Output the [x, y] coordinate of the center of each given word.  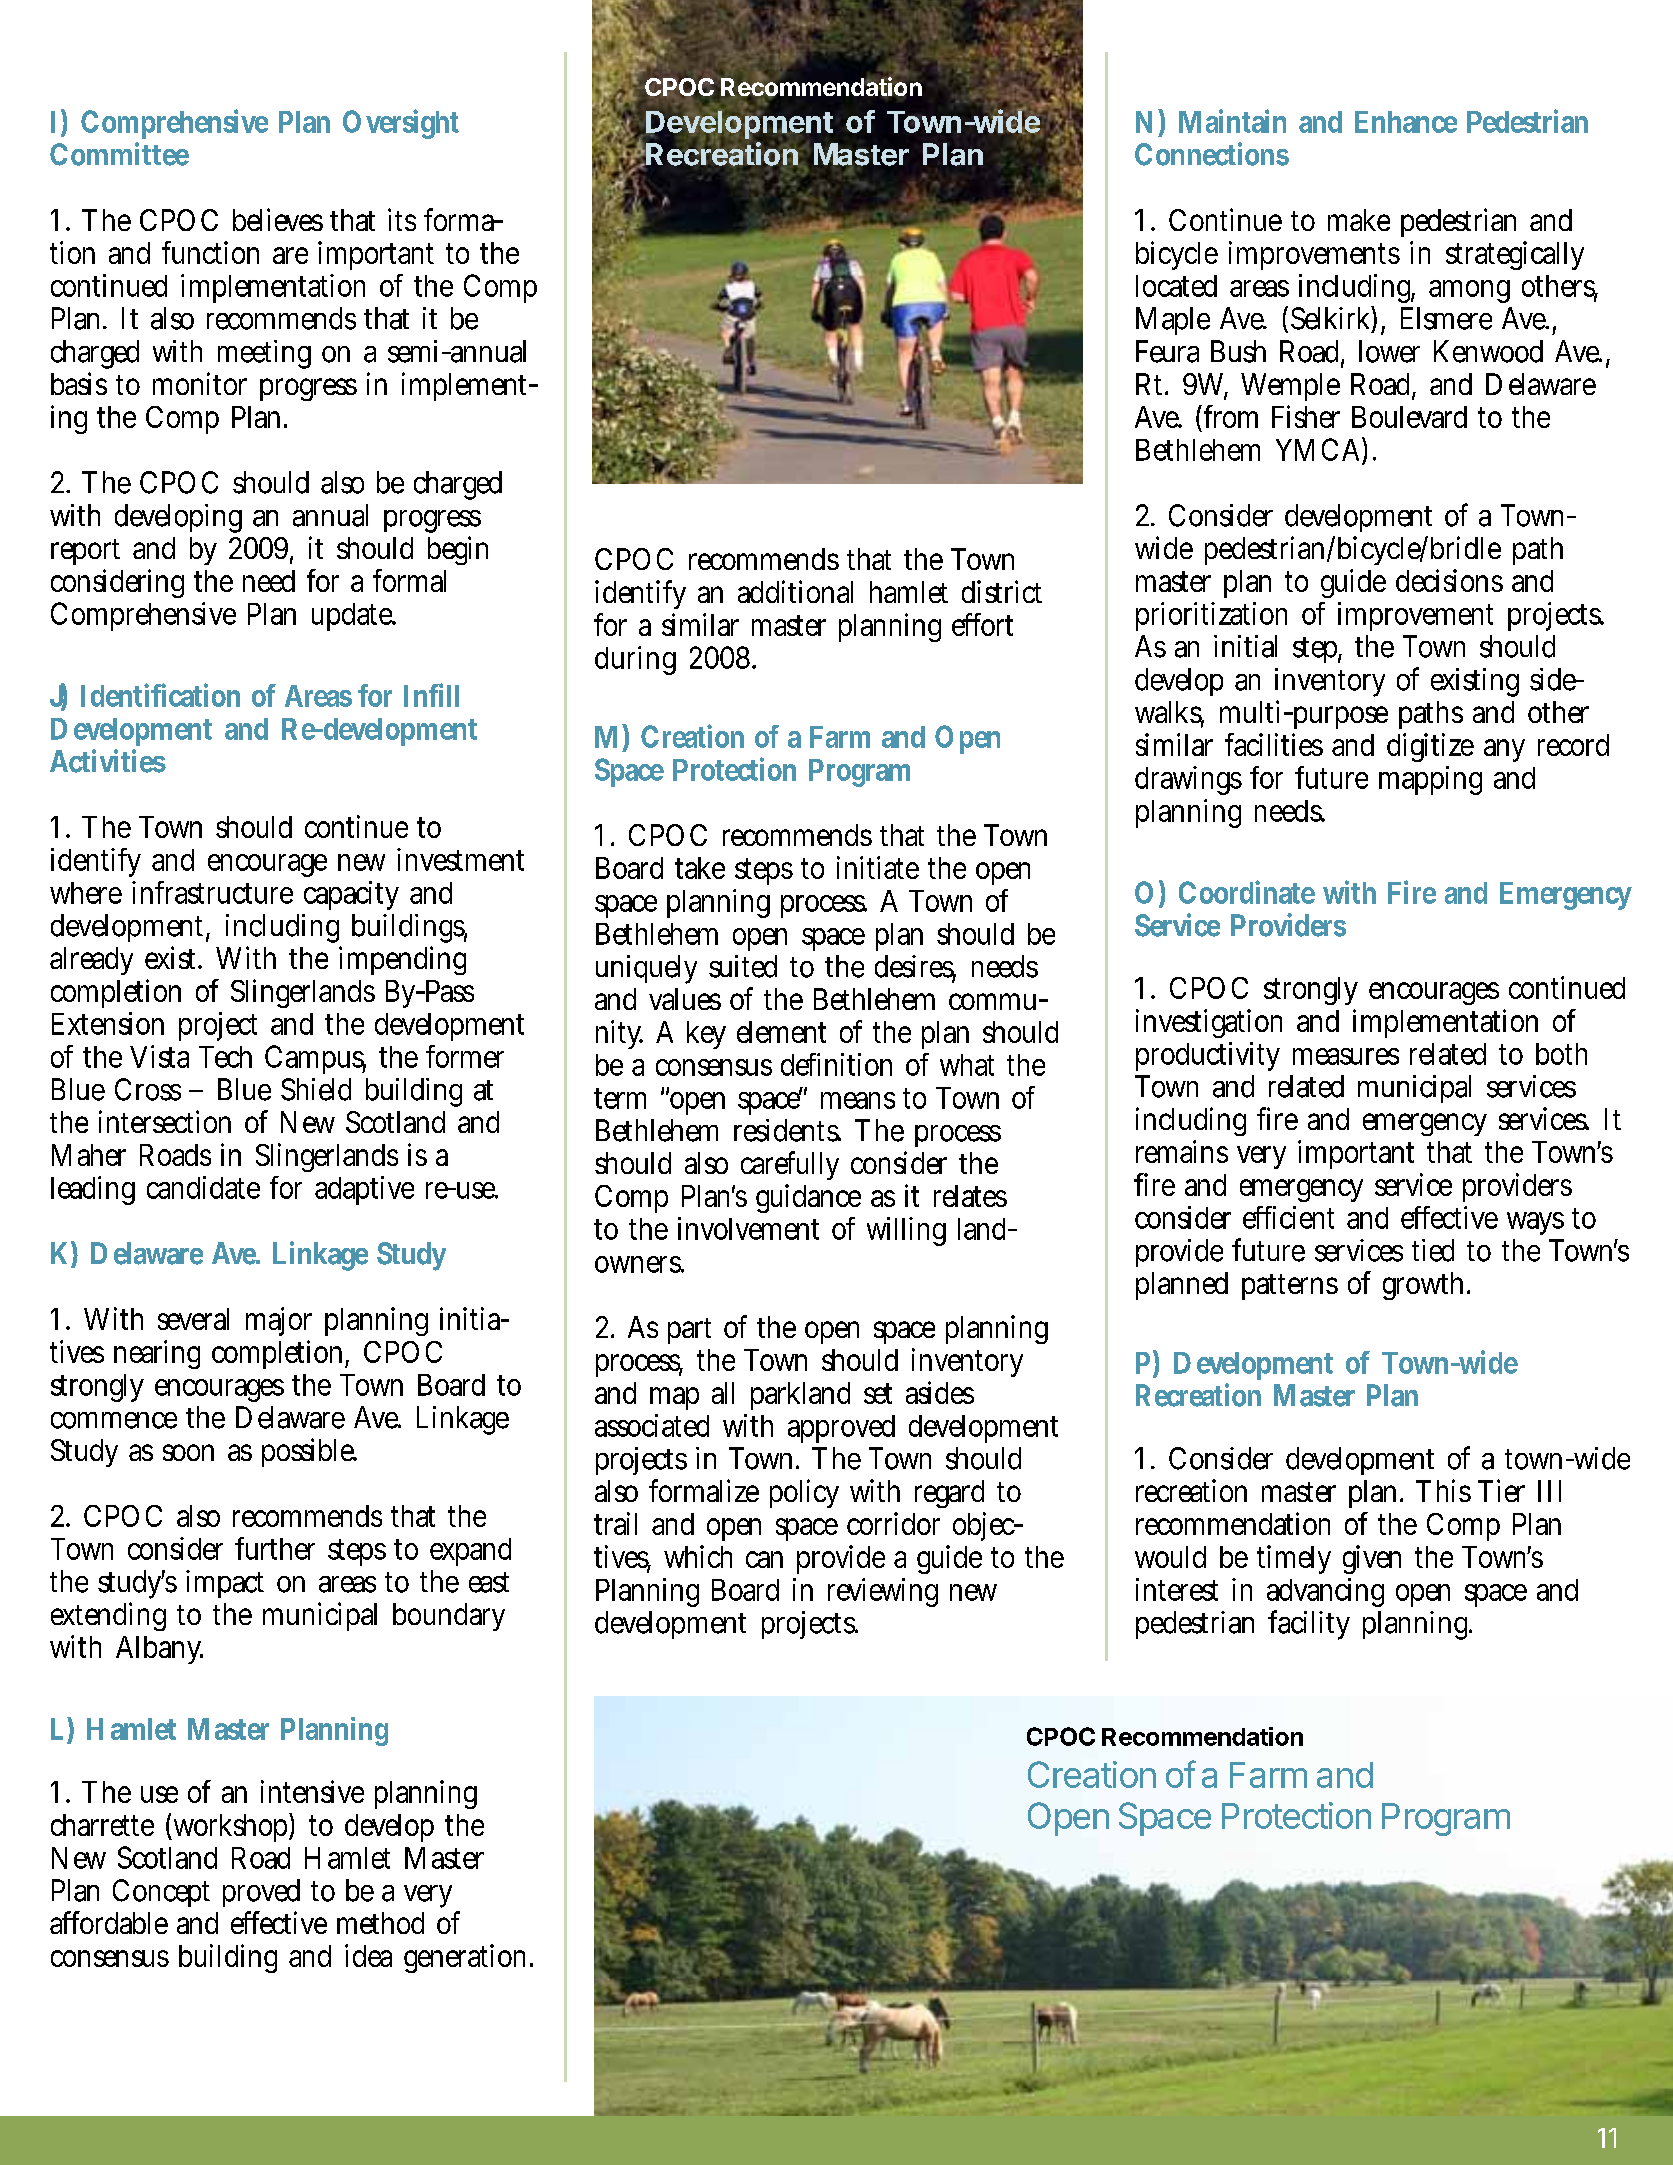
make [1359, 220]
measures [1346, 1056]
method [380, 1923]
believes [278, 219]
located [1176, 286]
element [781, 1032]
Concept [161, 1893]
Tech [225, 1057]
